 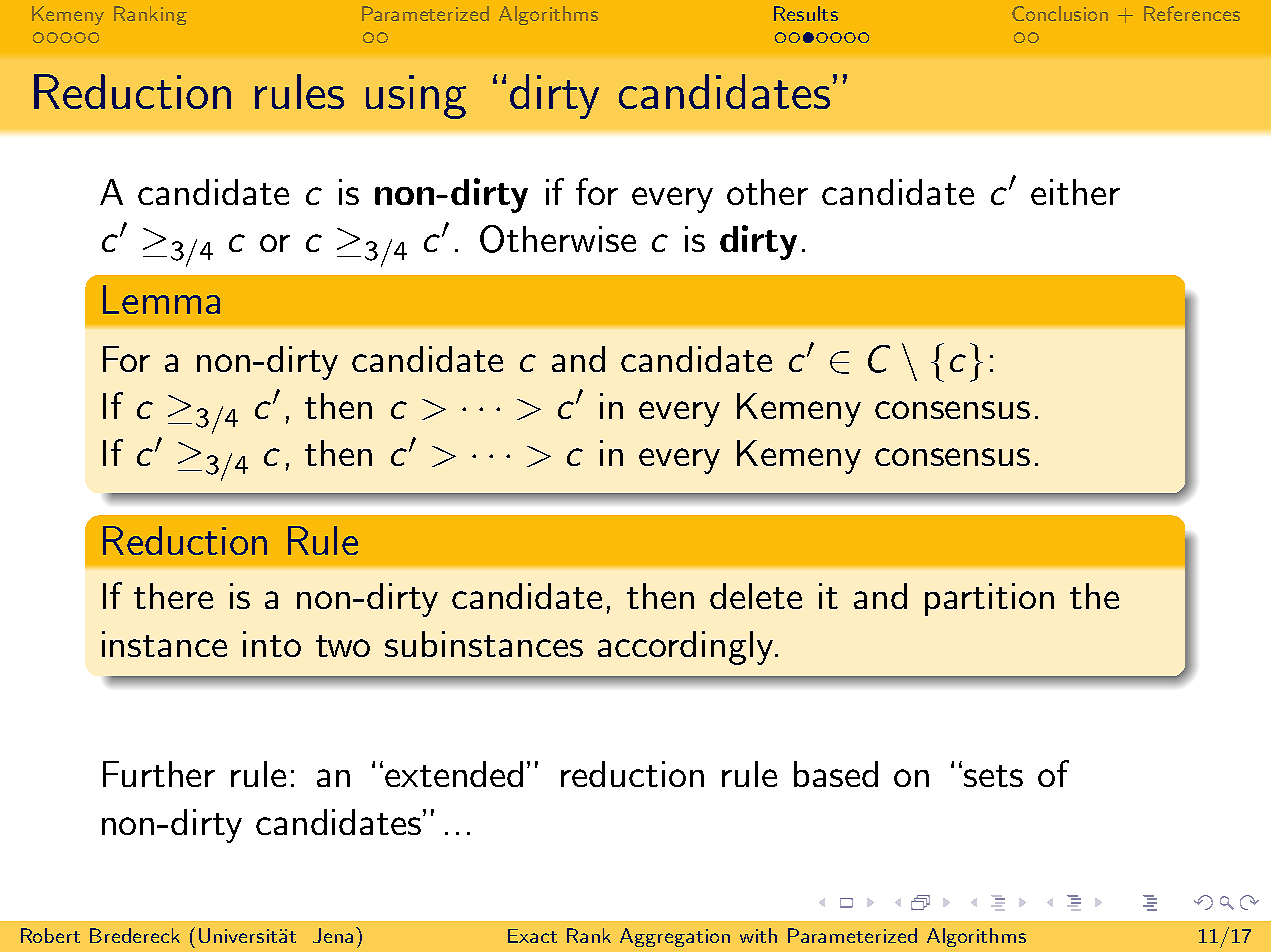 What do you see at coordinates (50, 935) in the page?
I see `Robert` at bounding box center [50, 935].
